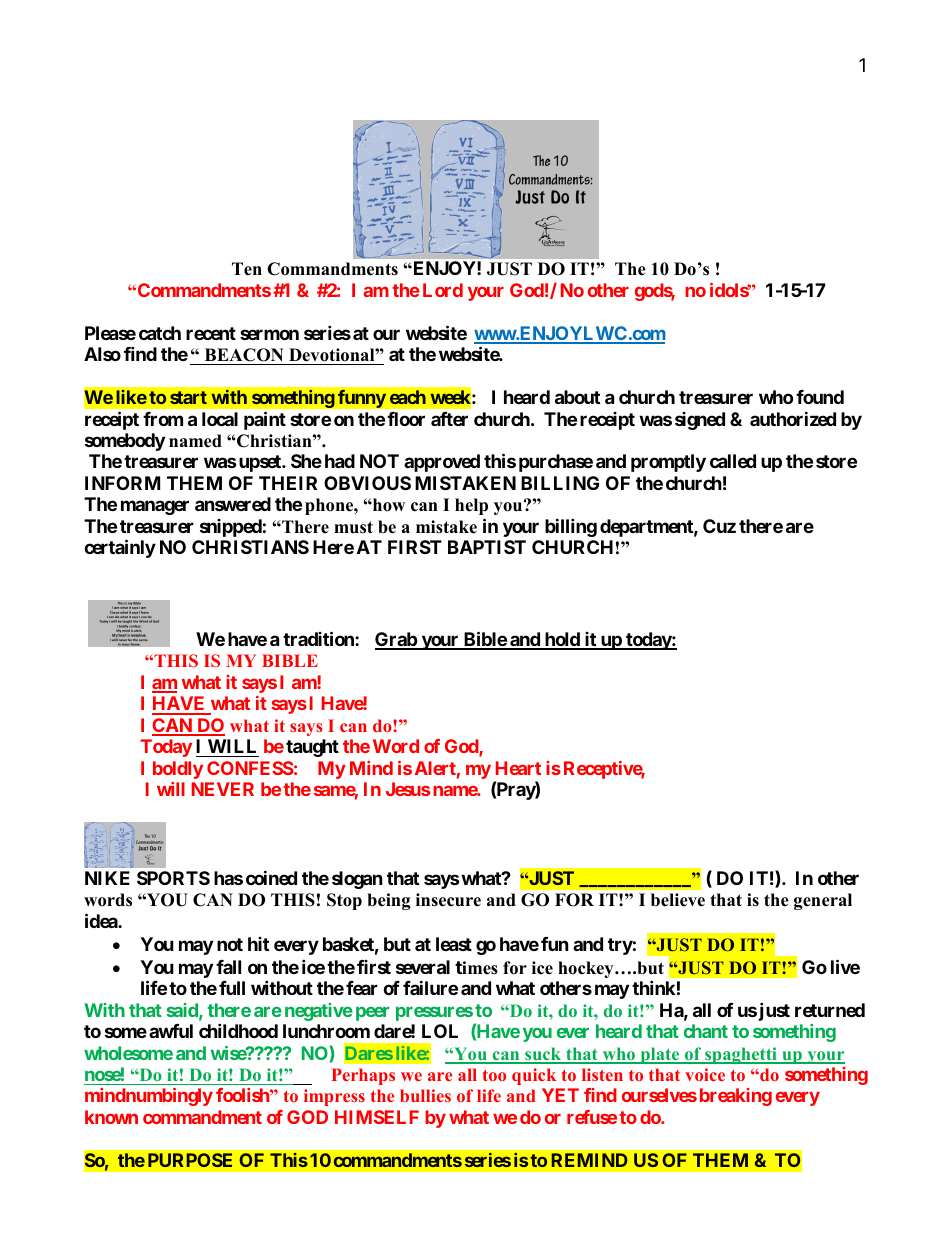 Image resolution: width=952 pixels, height=1233 pixels. Describe the element at coordinates (211, 333) in the image. I see `recent` at that location.
